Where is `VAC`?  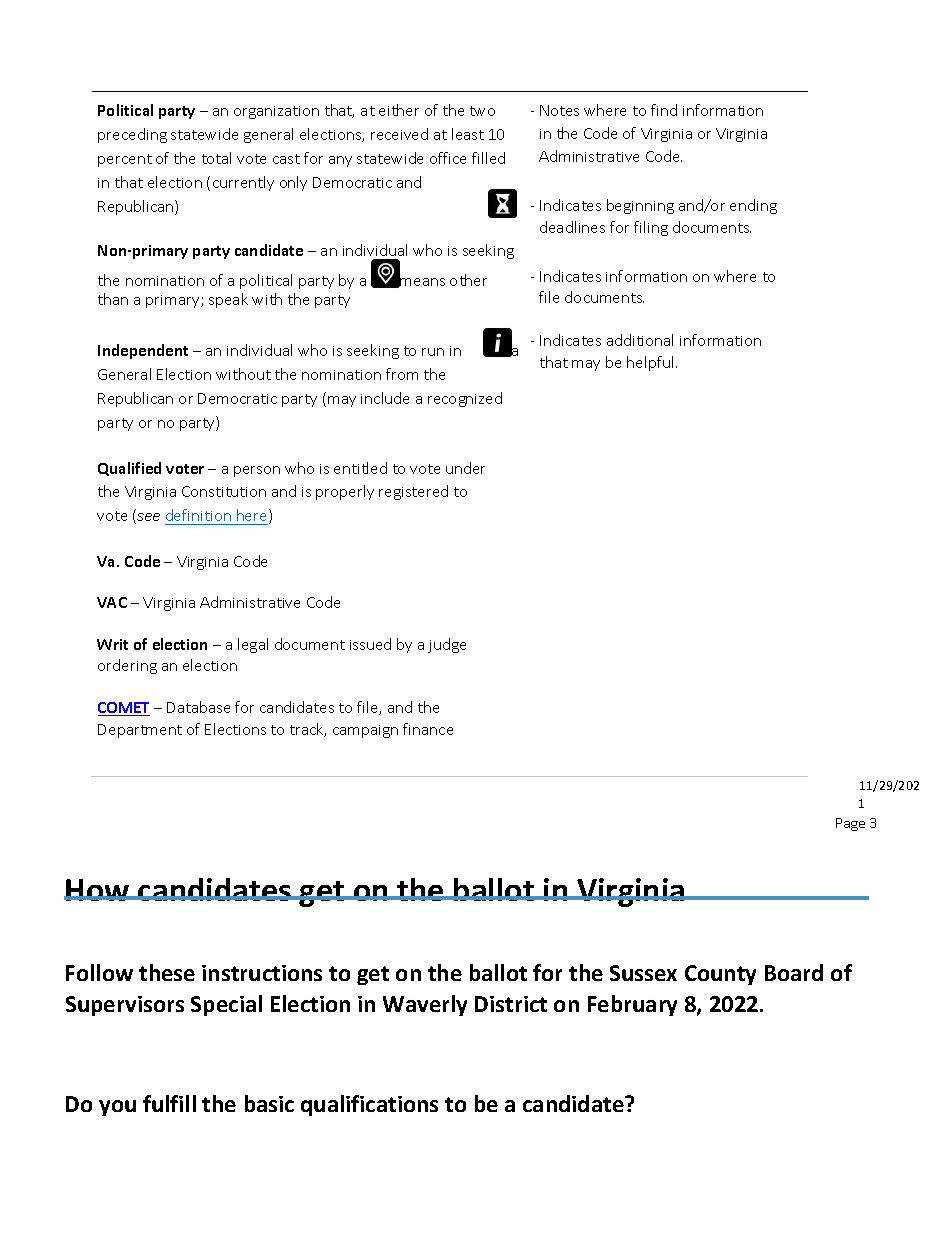
VAC is located at coordinates (112, 602).
